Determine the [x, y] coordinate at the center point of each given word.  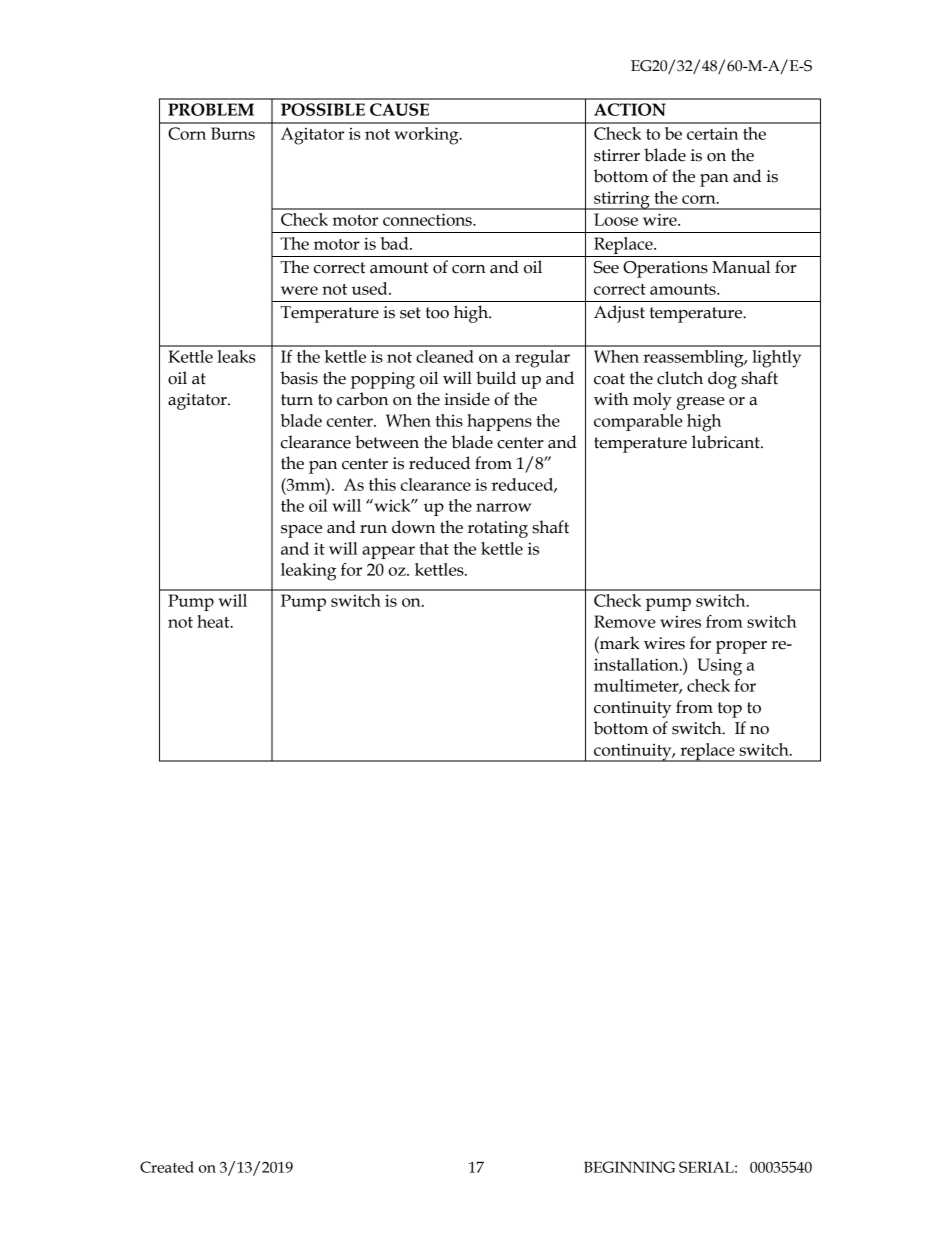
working [427, 136]
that [434, 548]
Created [167, 1167]
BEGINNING [629, 1167]
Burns [233, 133]
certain [712, 133]
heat [214, 621]
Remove [625, 621]
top [730, 710]
